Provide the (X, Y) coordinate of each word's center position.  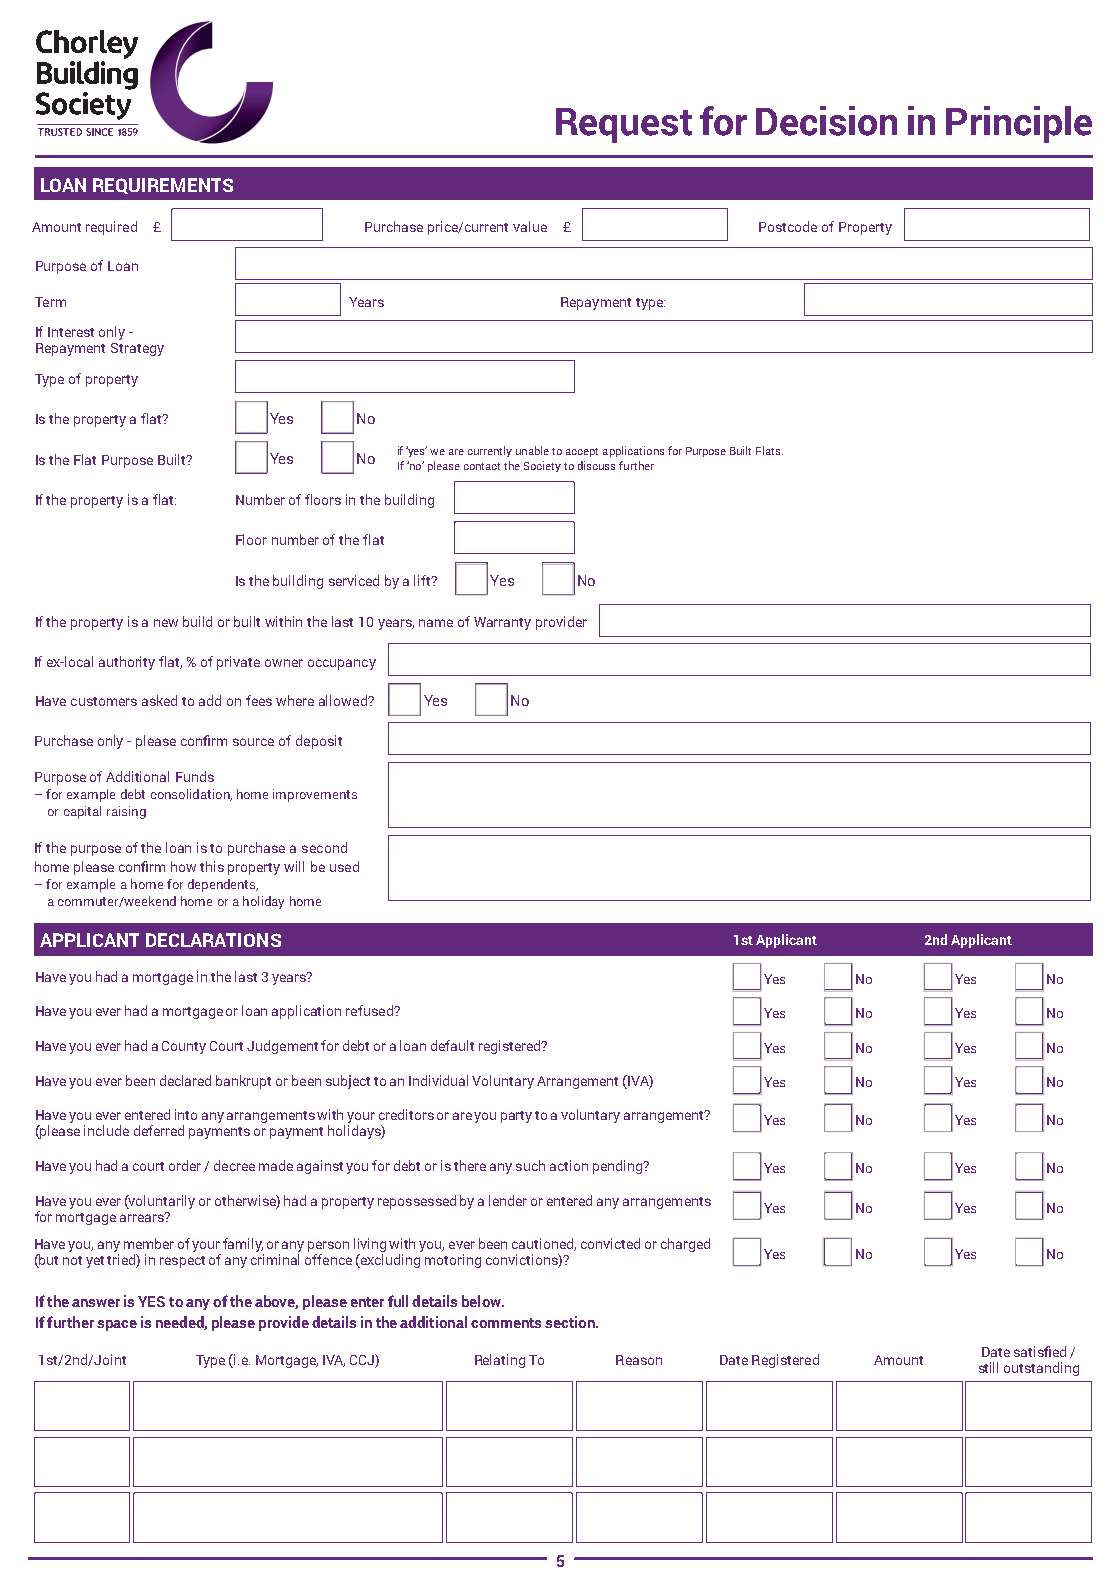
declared (185, 1080)
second (324, 847)
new (166, 623)
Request (624, 125)
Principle (1019, 124)
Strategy (137, 349)
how (183, 866)
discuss (596, 465)
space (117, 1325)
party (516, 1117)
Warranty (502, 623)
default (452, 1045)
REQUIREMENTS (163, 186)
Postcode (788, 226)
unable (532, 450)
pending (618, 1167)
